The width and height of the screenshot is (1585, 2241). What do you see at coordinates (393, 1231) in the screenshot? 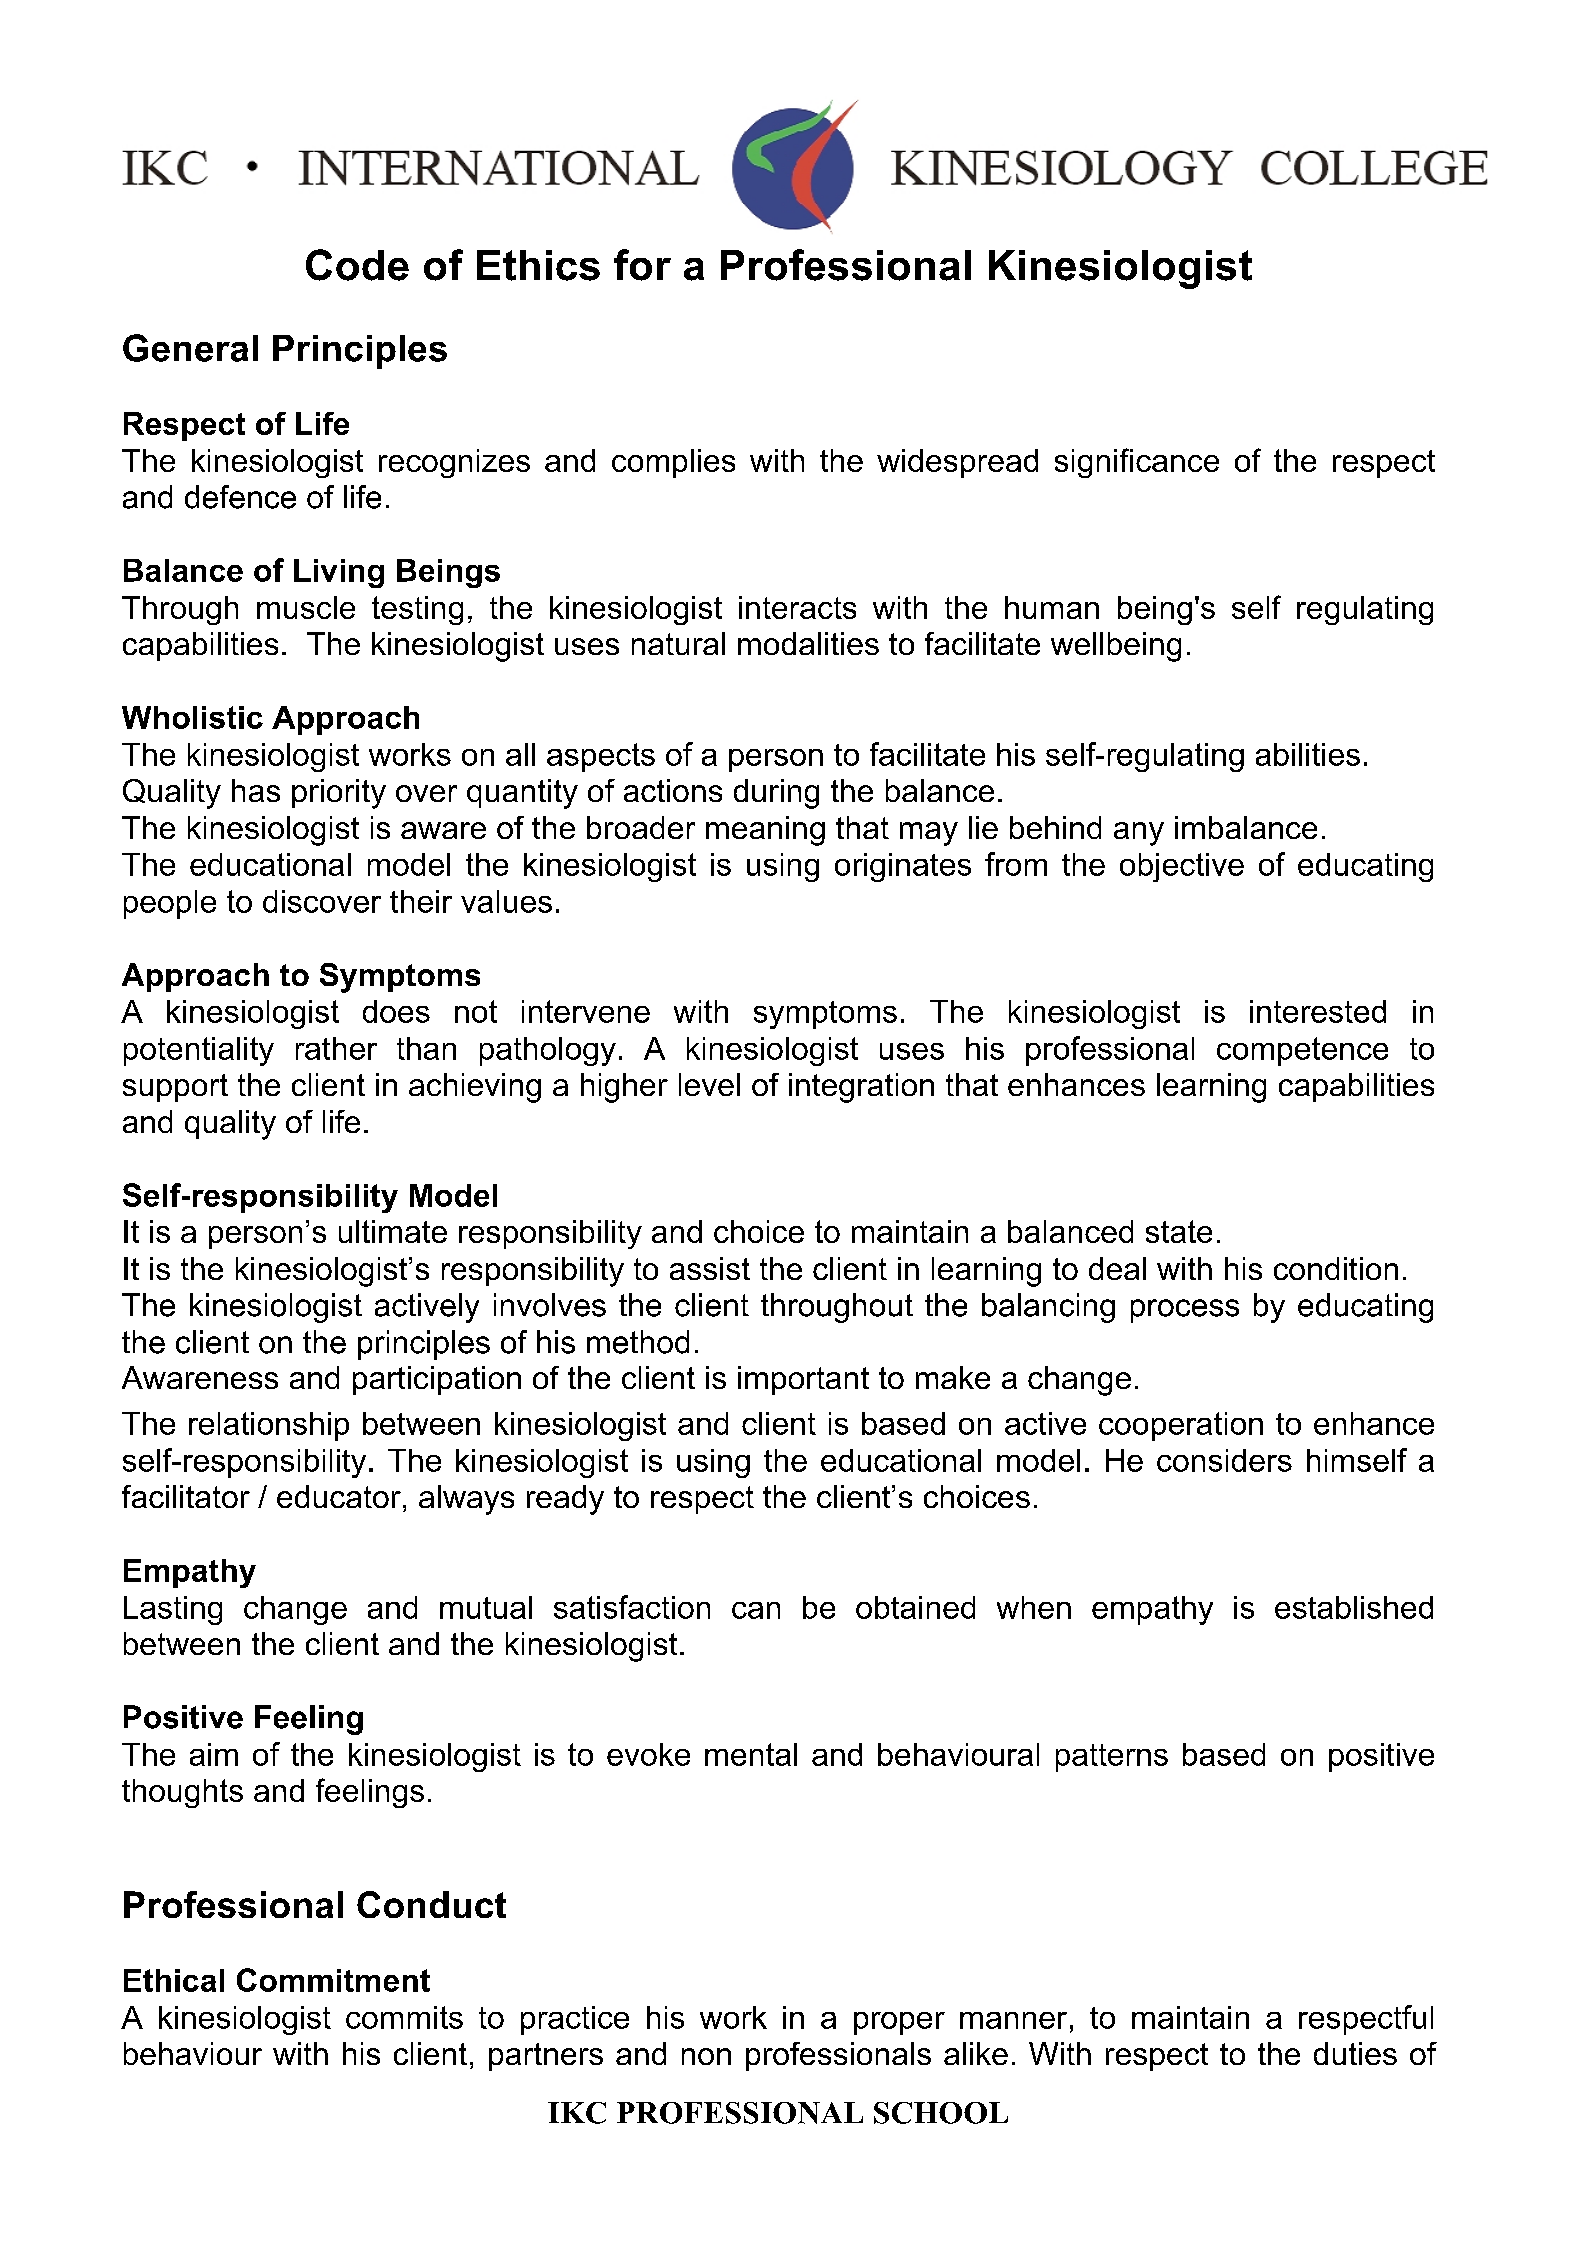
I see `ultimate` at bounding box center [393, 1231].
